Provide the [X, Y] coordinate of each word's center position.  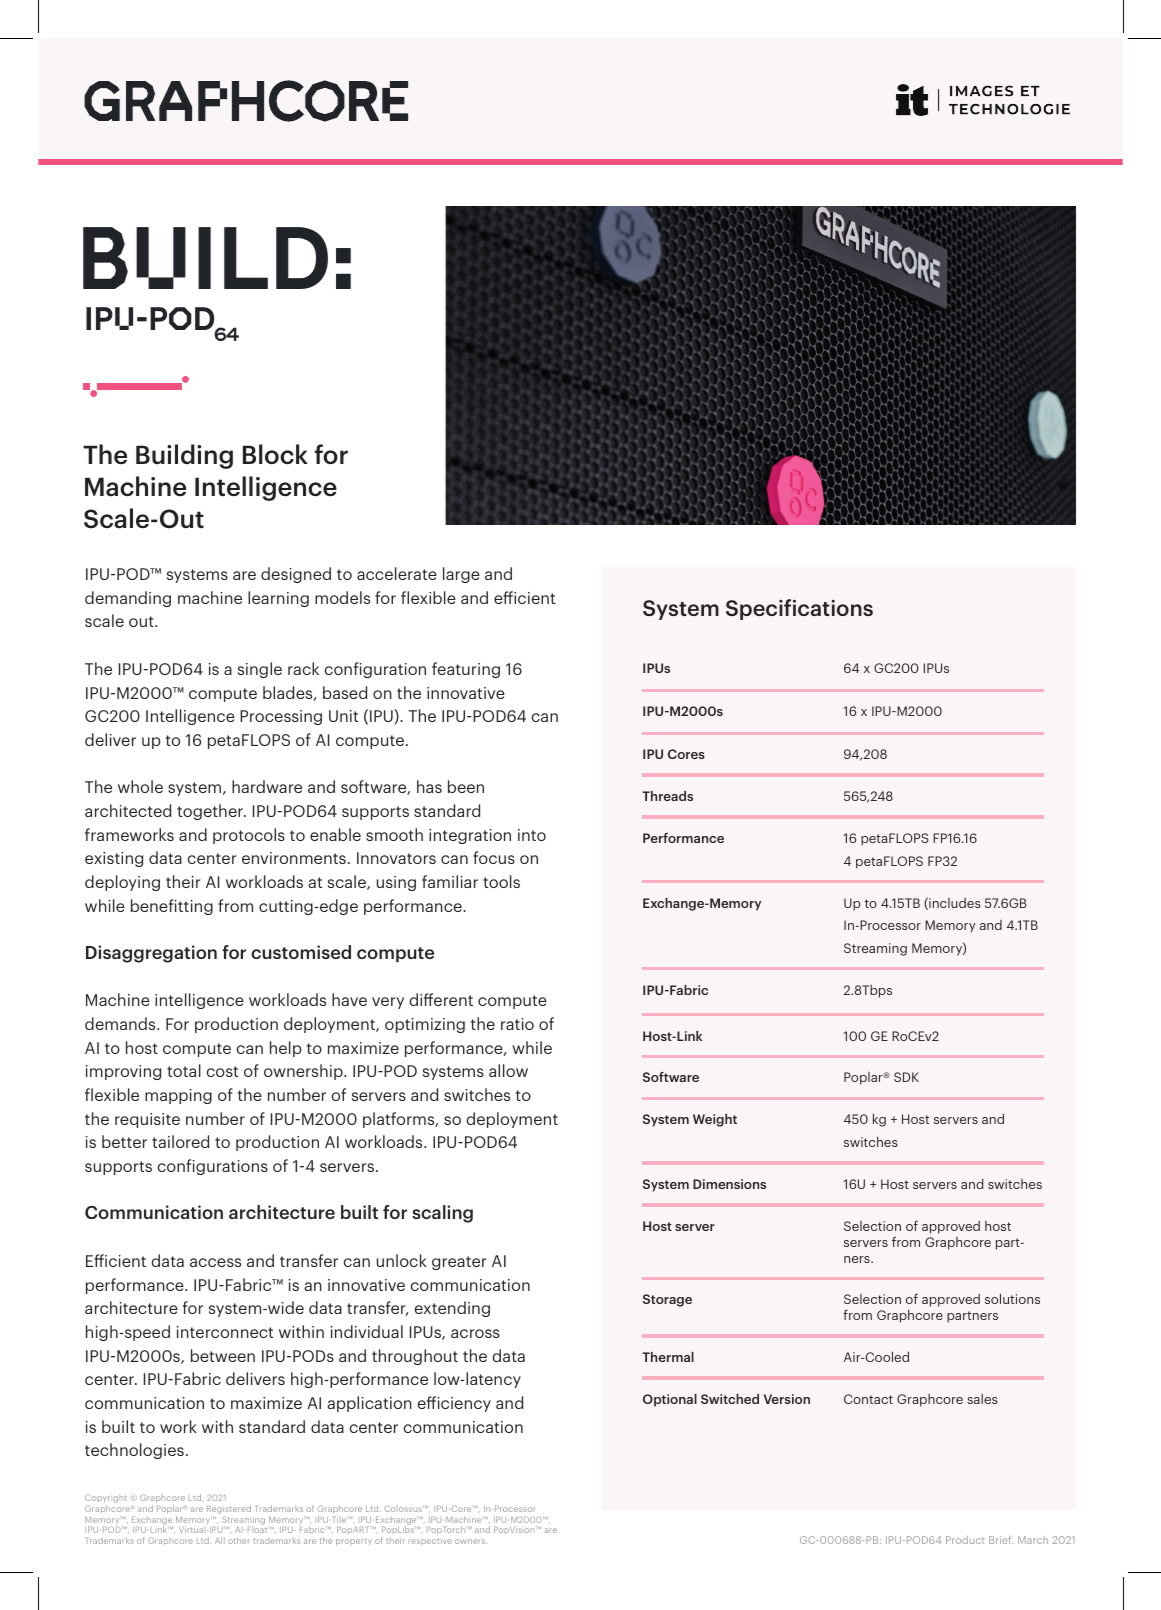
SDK [906, 1077]
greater [459, 1263]
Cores [686, 754]
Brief [1001, 1540]
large [461, 575]
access [215, 1262]
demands [121, 1023]
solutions [1012, 1298]
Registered [229, 1509]
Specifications [799, 609]
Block [275, 454]
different [441, 999]
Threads [667, 796]
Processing [281, 717]
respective [430, 1541]
